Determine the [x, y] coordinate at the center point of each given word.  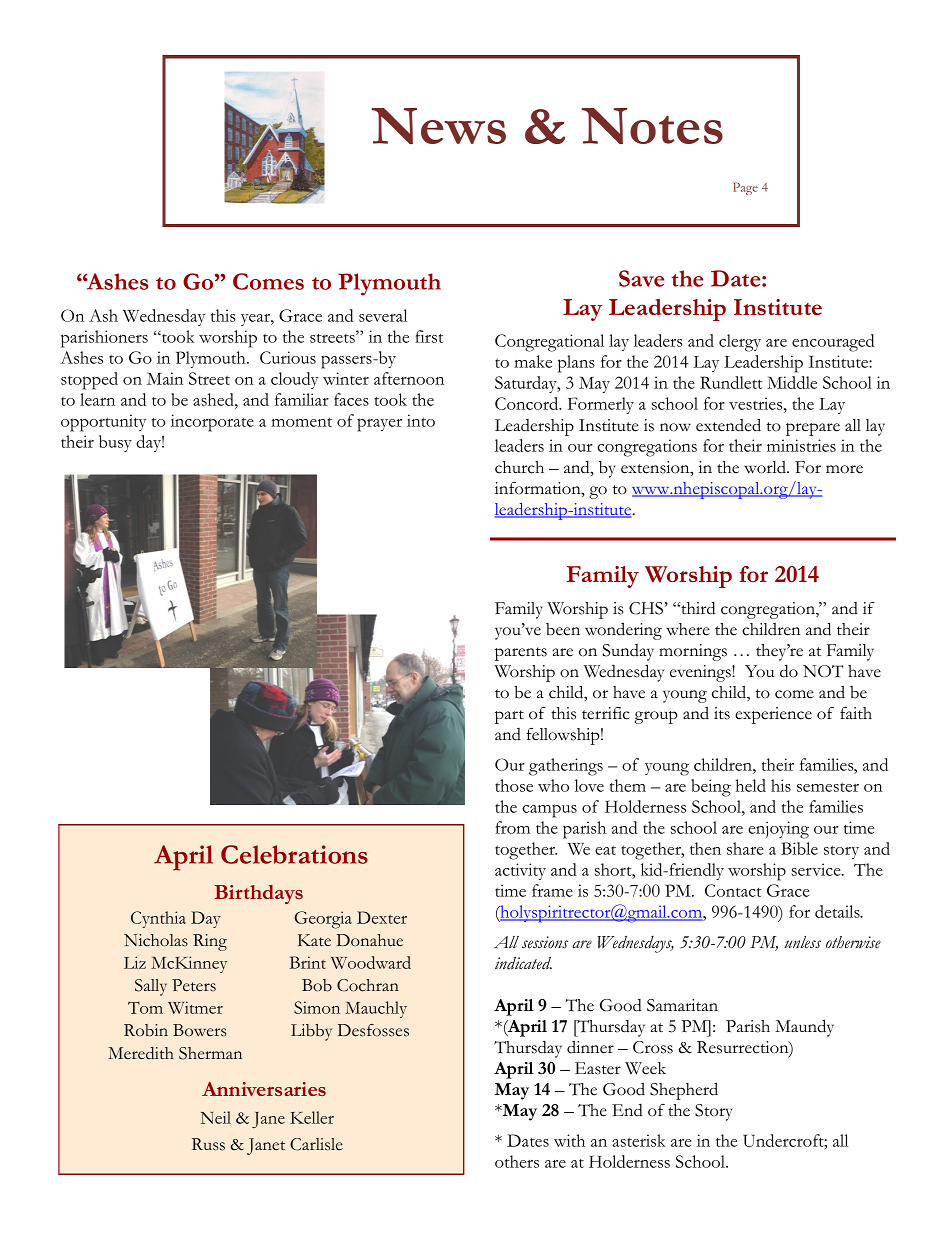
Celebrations [294, 854]
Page [745, 188]
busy [115, 443]
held [751, 785]
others [517, 1161]
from [512, 827]
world [766, 467]
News [439, 126]
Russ [208, 1144]
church [519, 467]
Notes [652, 126]
